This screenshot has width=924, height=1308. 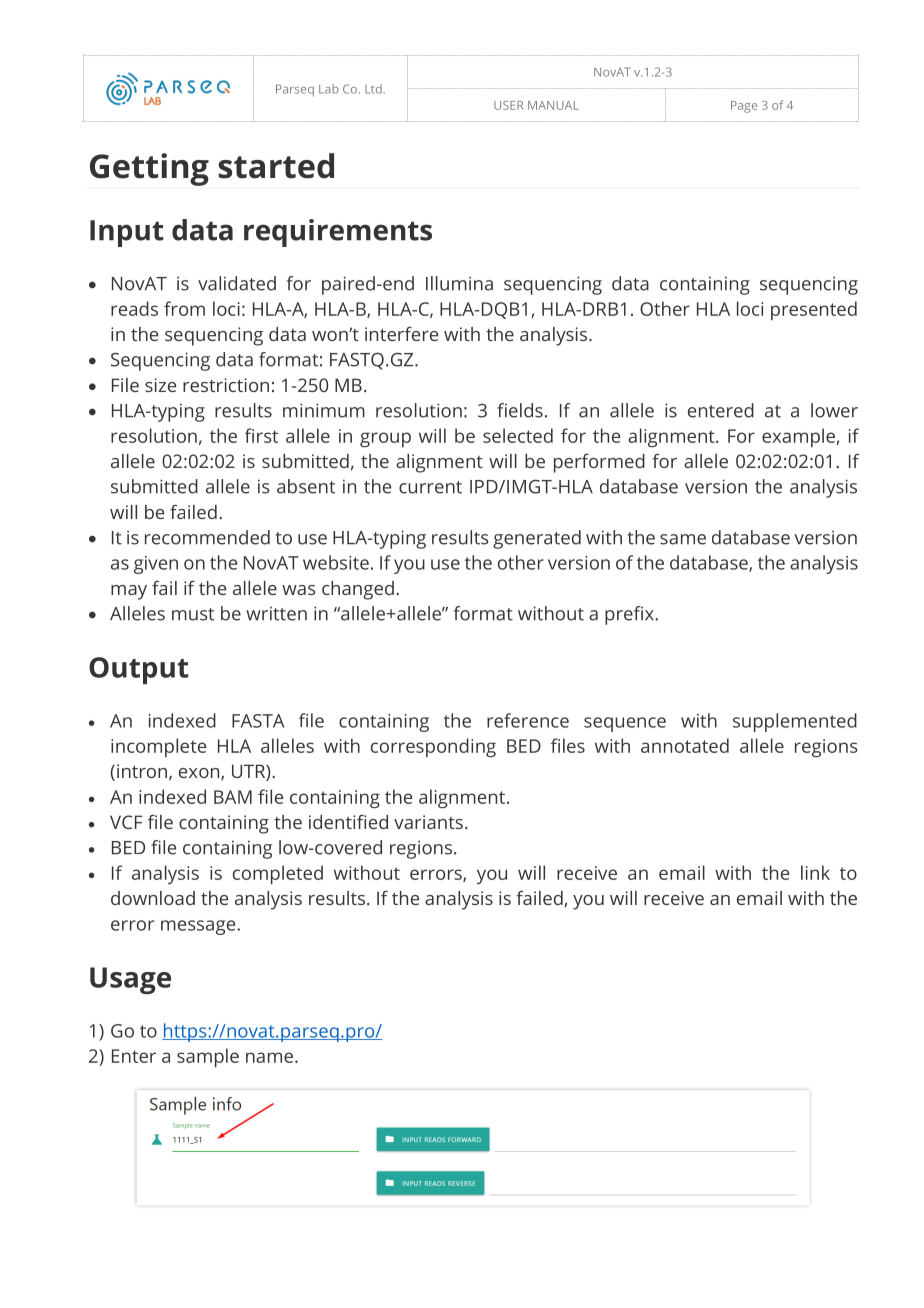 I want to click on name, so click(x=271, y=1057).
